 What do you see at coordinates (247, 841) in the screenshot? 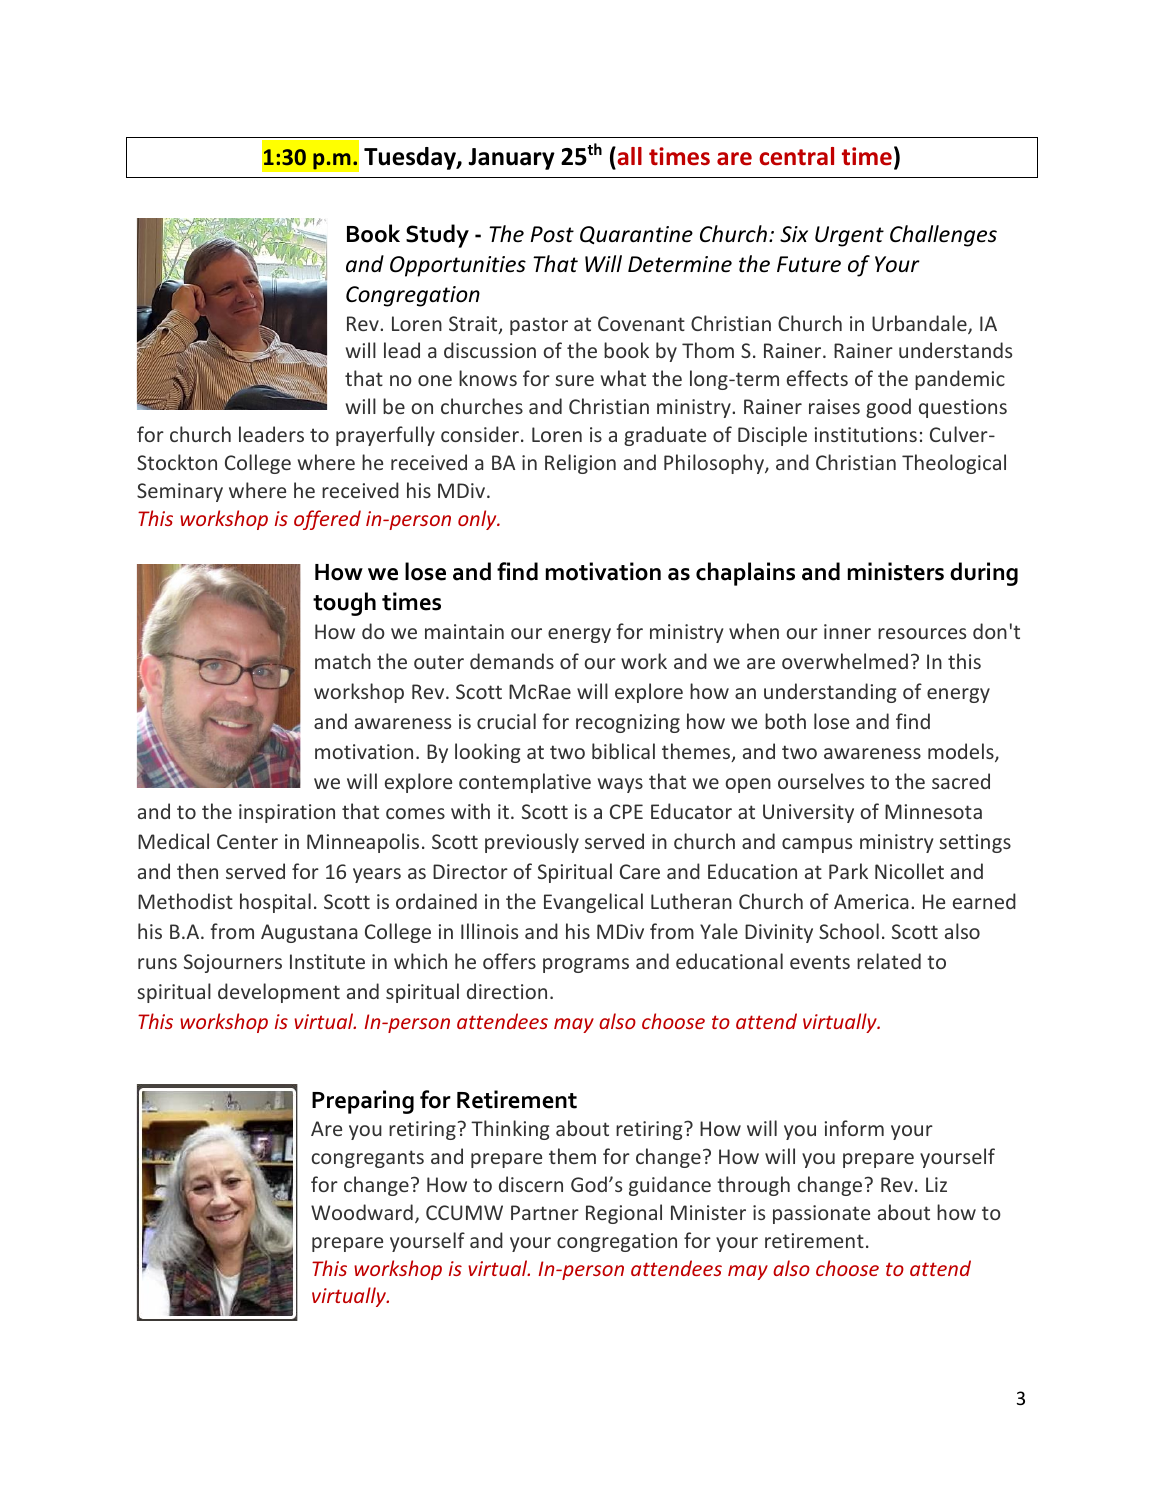
I see `Center` at bounding box center [247, 841].
